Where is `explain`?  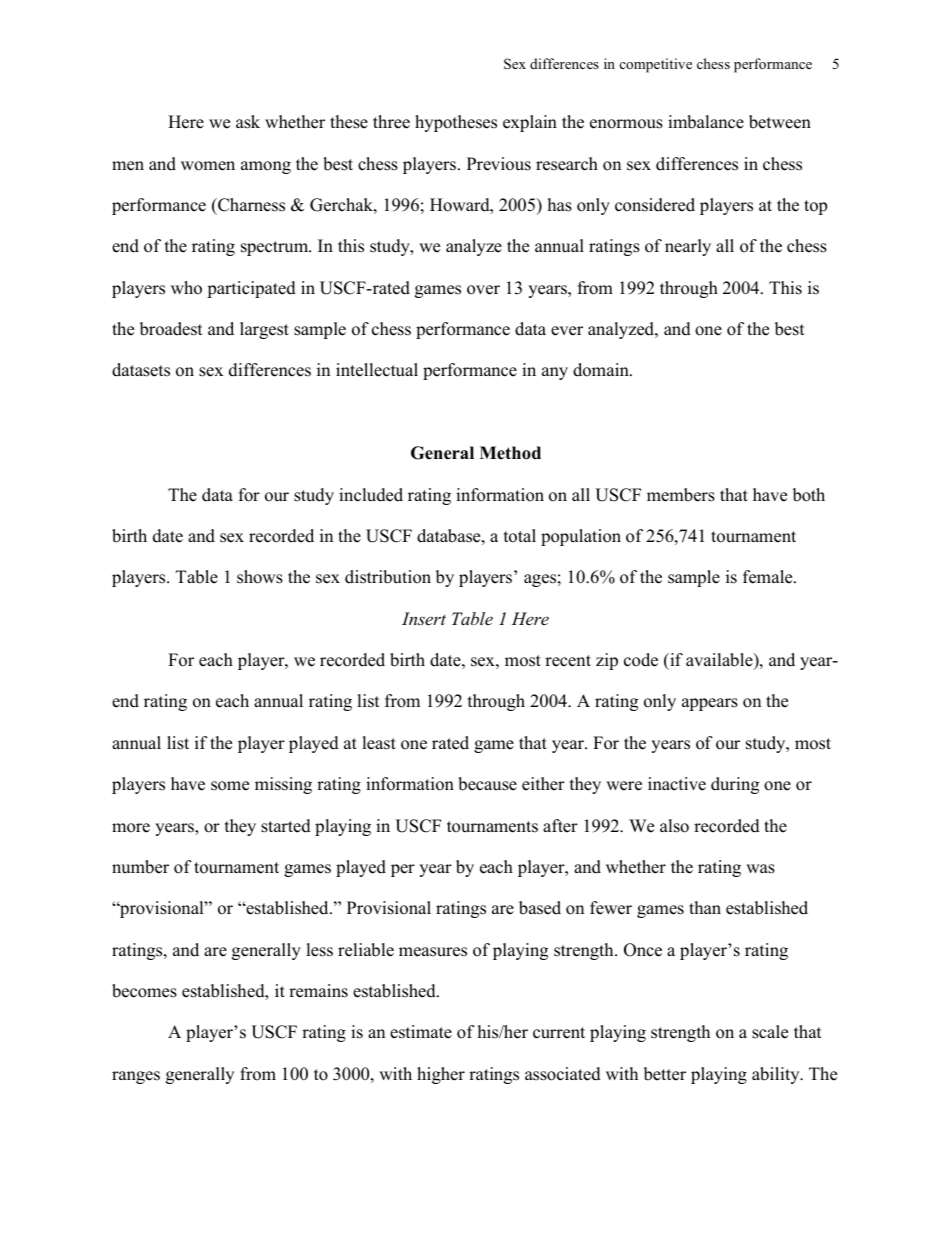 explain is located at coordinates (530, 123).
